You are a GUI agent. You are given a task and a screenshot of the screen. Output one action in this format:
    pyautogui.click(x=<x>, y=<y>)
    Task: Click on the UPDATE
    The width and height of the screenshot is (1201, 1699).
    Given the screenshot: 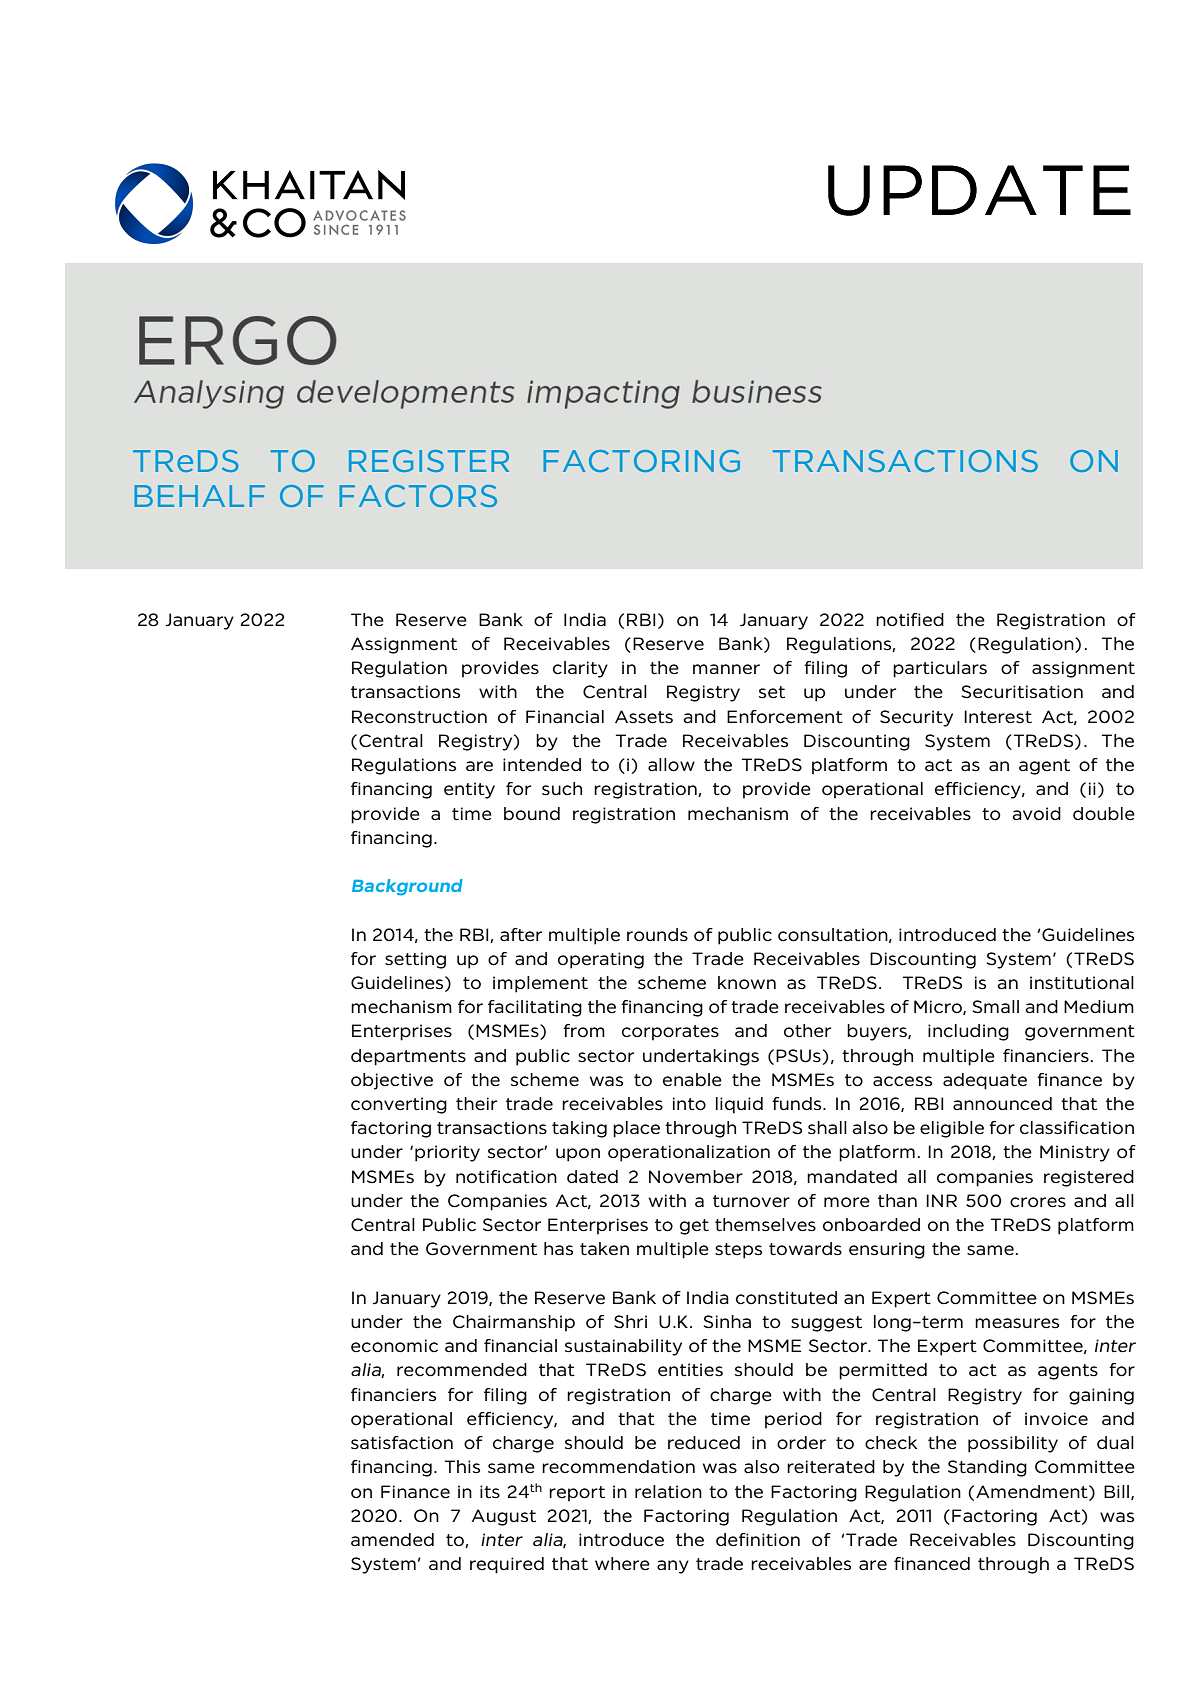 What is the action you would take?
    pyautogui.click(x=979, y=190)
